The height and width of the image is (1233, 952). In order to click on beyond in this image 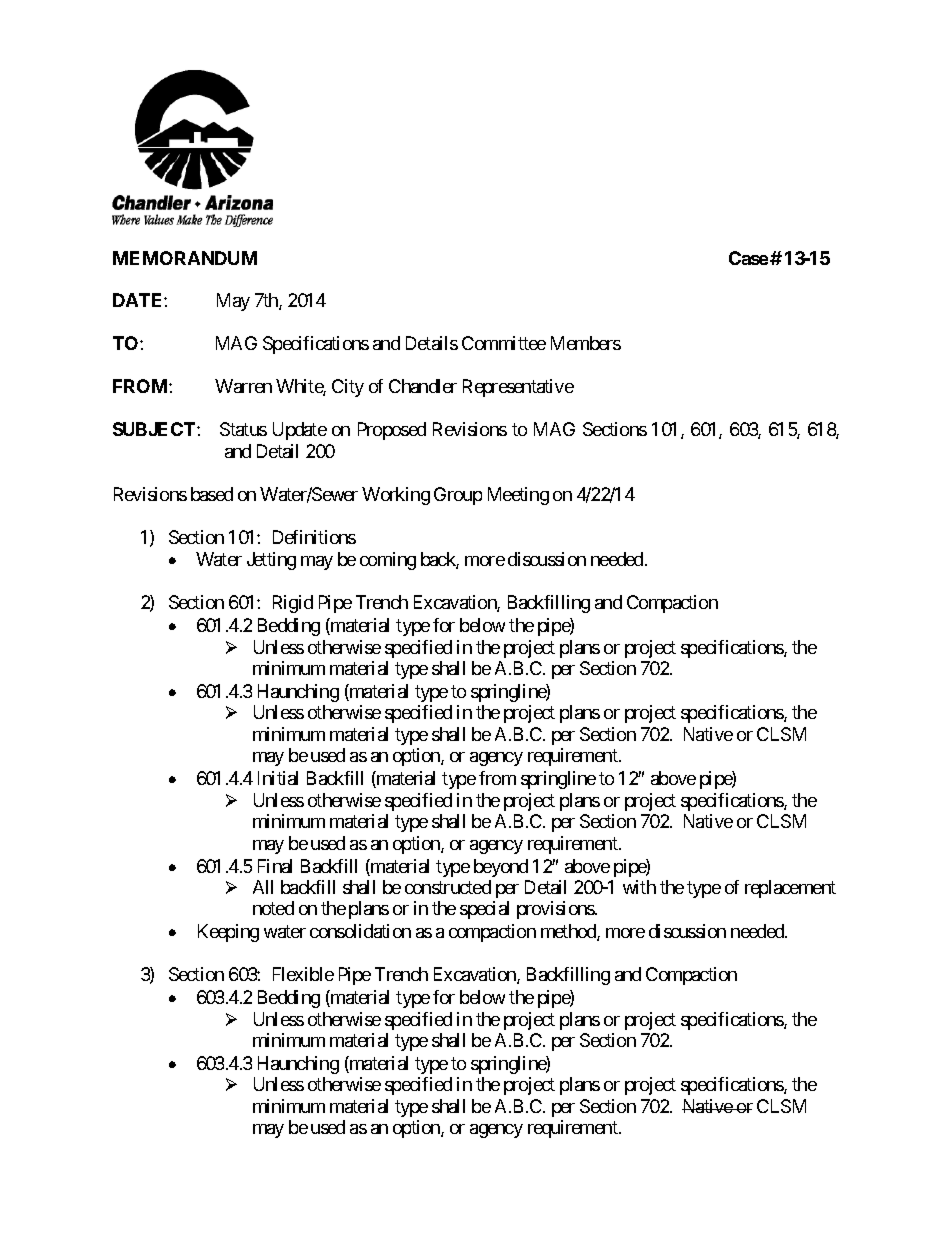, I will do `click(501, 868)`.
